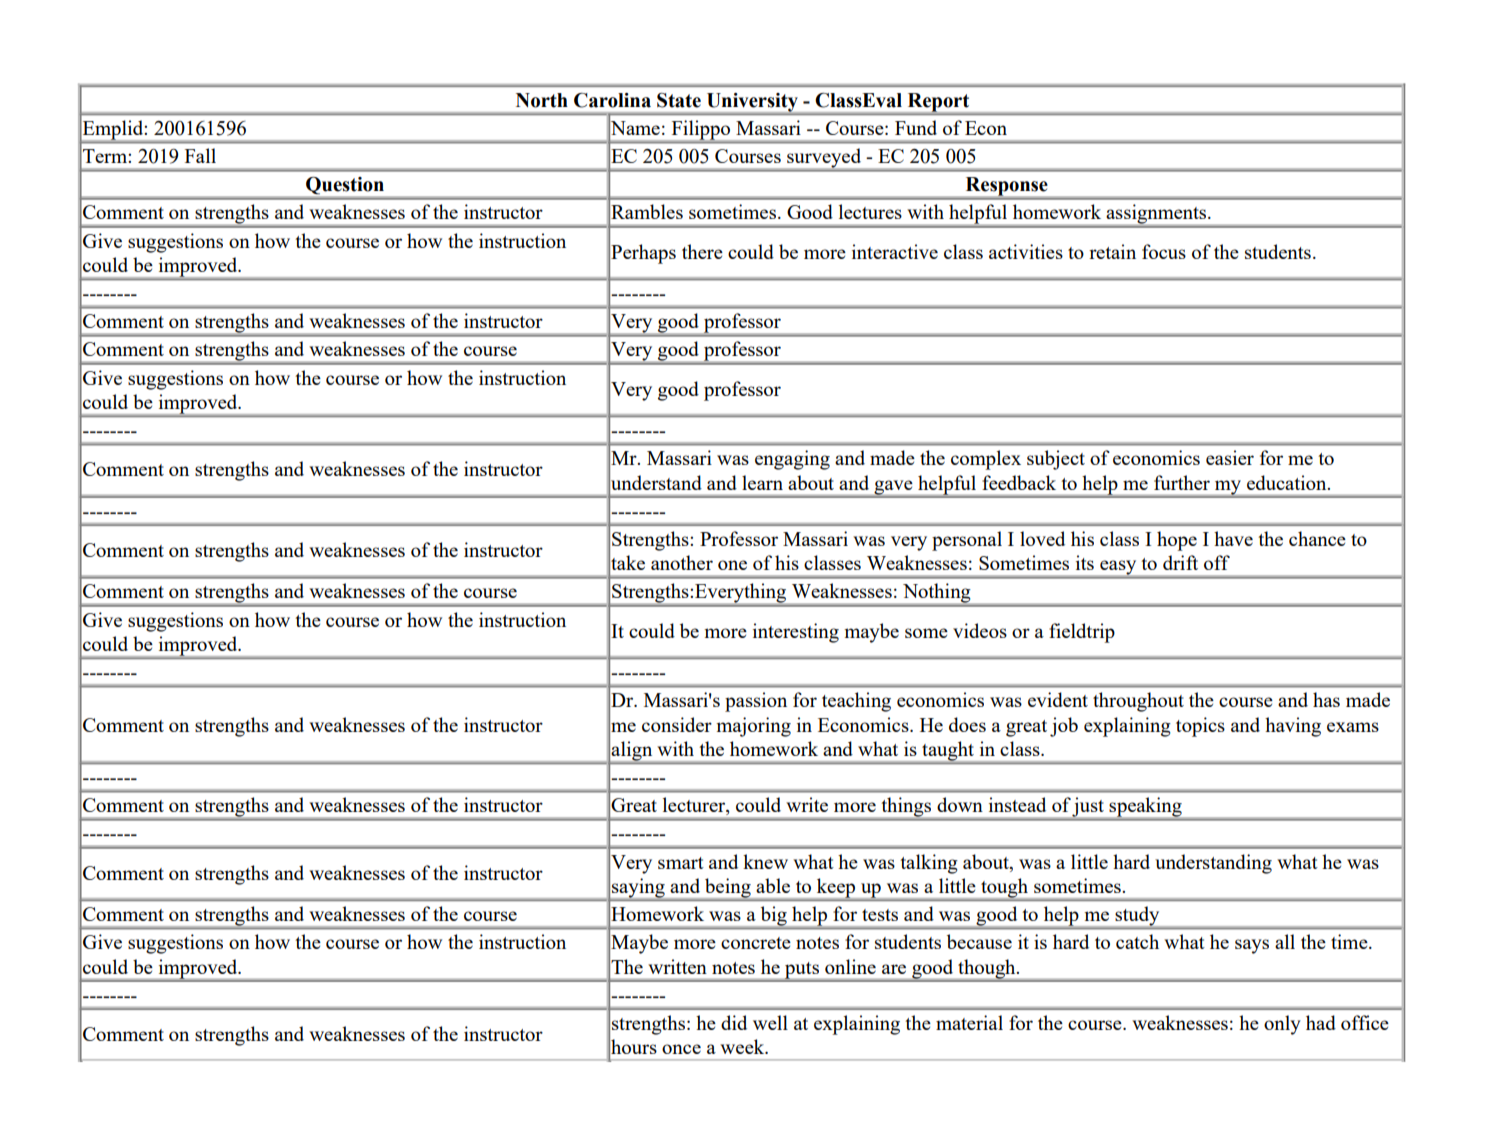  I want to click on Report, so click(938, 103).
